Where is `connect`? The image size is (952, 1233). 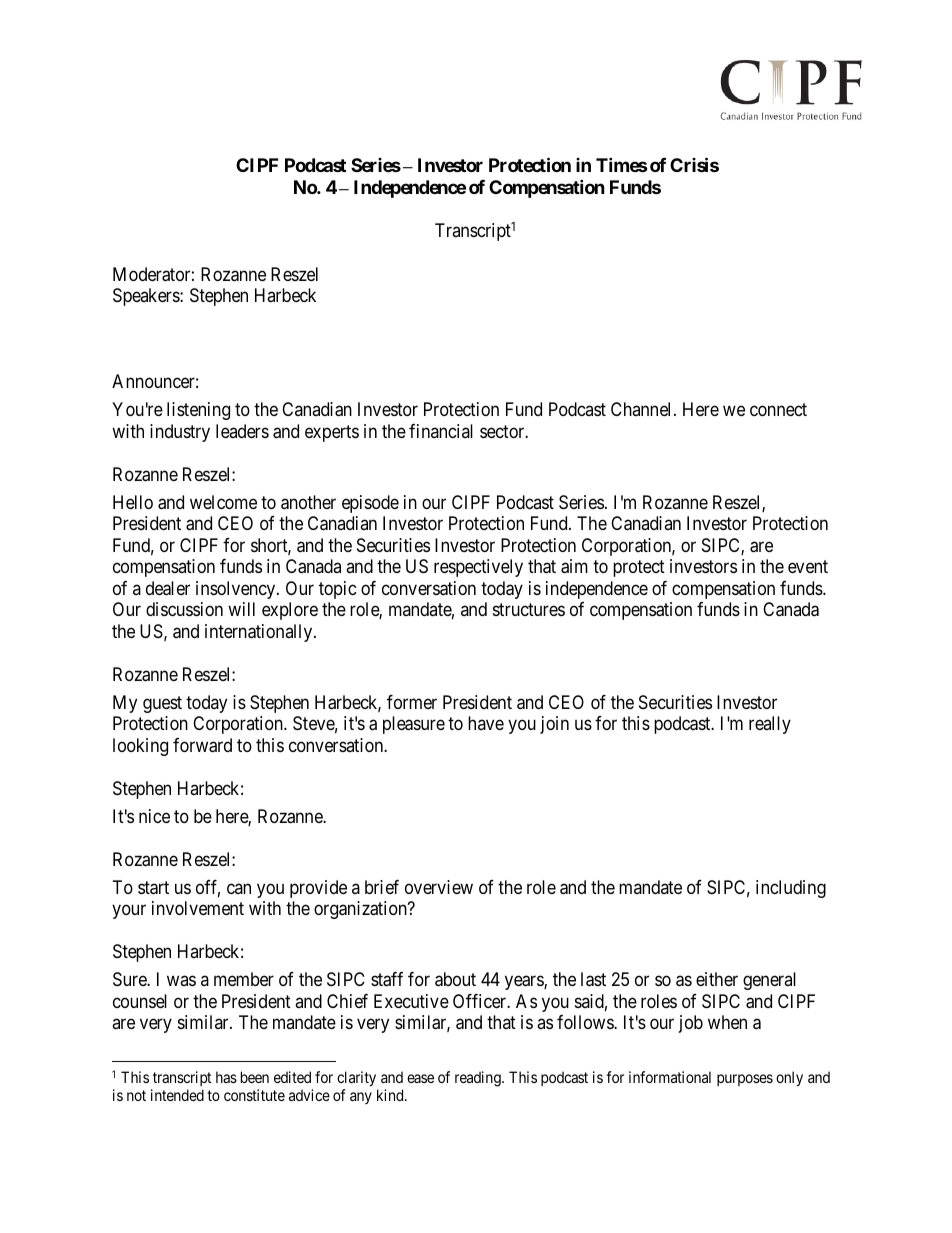 connect is located at coordinates (778, 410).
